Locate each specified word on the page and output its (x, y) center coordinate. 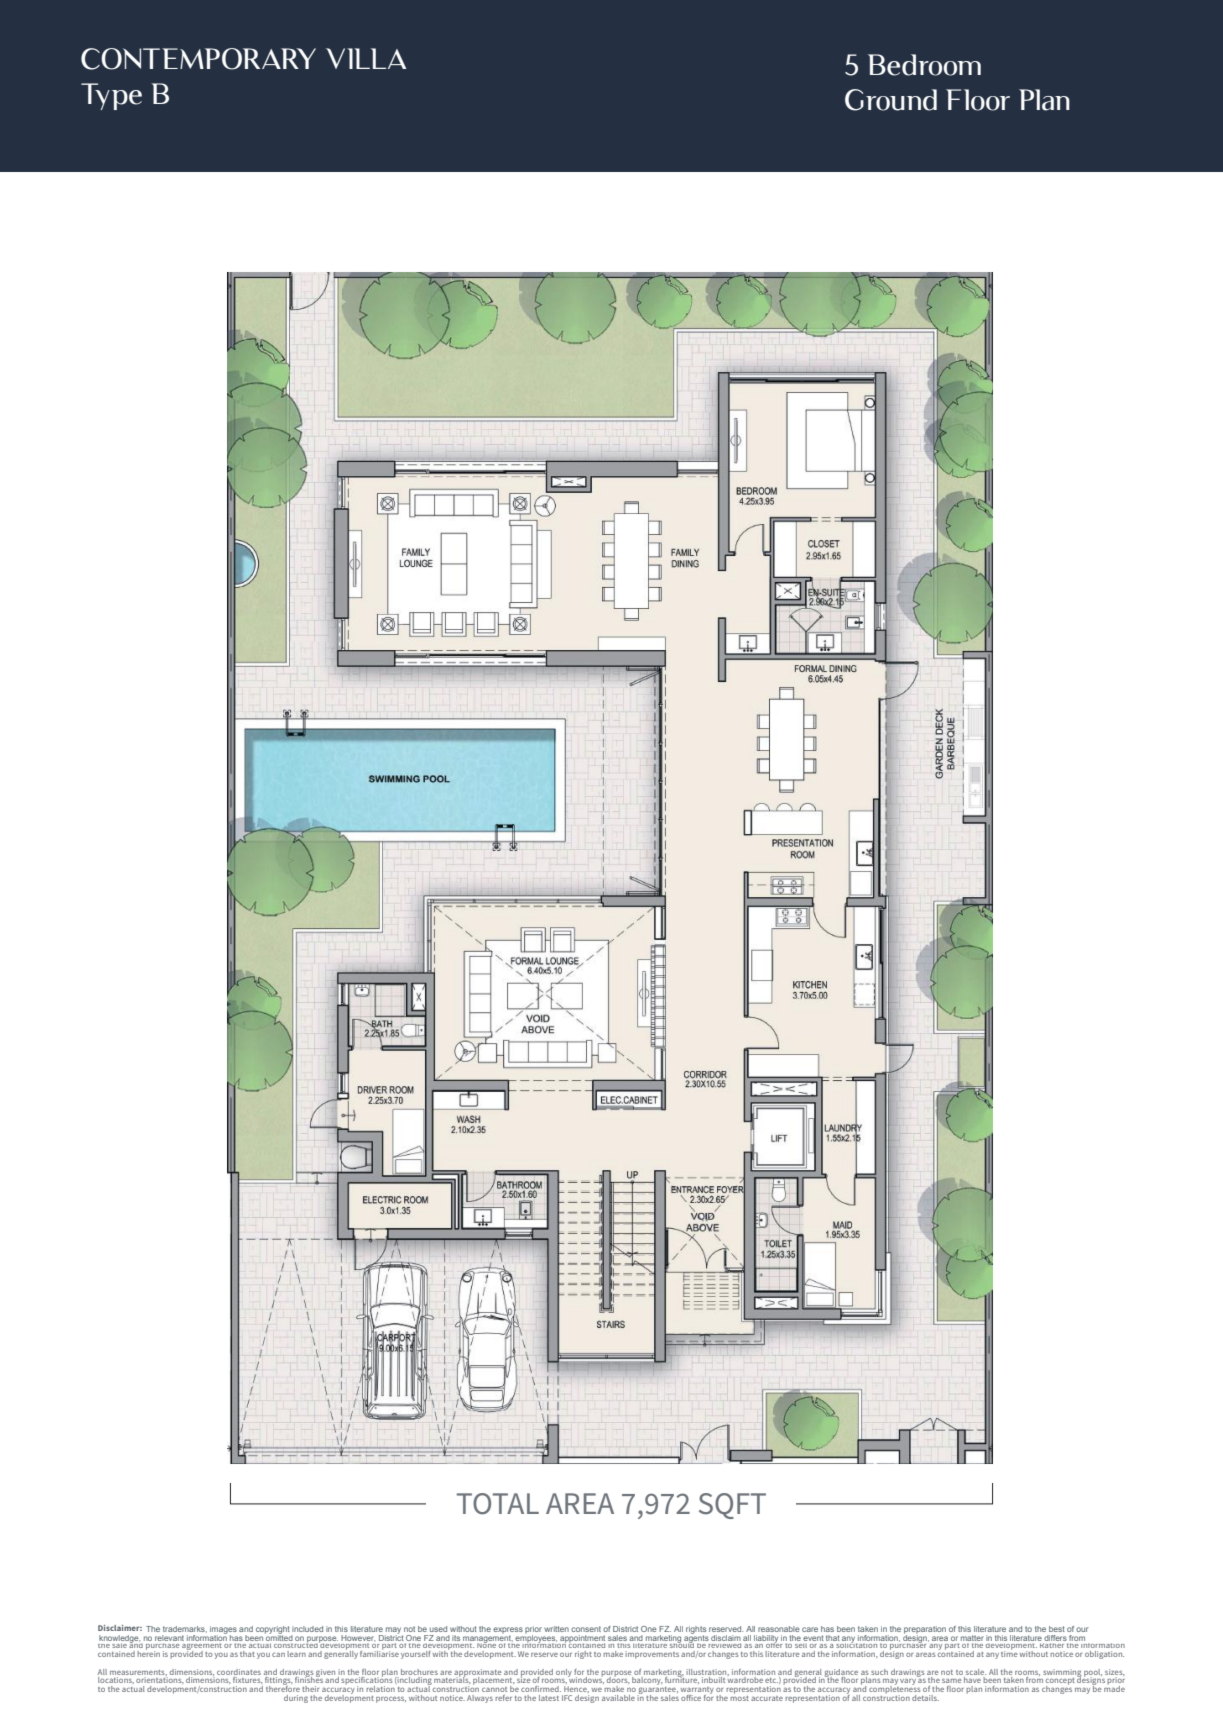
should (682, 1644)
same (952, 1681)
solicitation (855, 1644)
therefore (283, 1687)
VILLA (366, 58)
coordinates (239, 1672)
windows (586, 1679)
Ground (891, 100)
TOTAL (498, 1504)
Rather (1052, 1644)
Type (111, 96)
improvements (652, 1655)
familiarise (379, 1652)
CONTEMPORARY (198, 59)
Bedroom (924, 65)
